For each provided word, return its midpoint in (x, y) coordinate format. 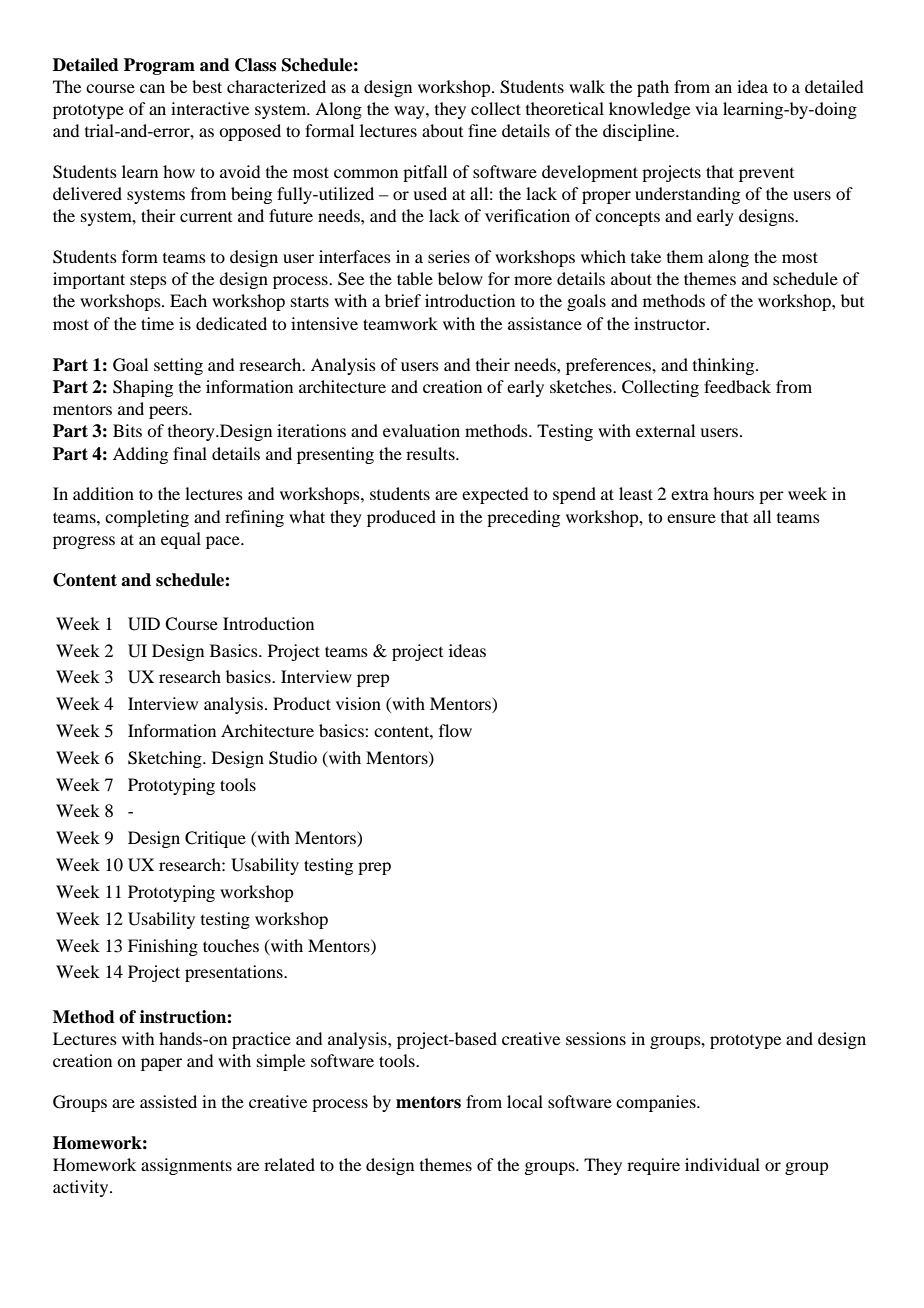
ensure (691, 518)
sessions (596, 1038)
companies (657, 1103)
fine (482, 130)
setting (178, 366)
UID (144, 624)
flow (455, 730)
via (706, 108)
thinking (725, 366)
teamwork (400, 323)
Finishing (163, 947)
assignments (186, 1166)
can (152, 88)
